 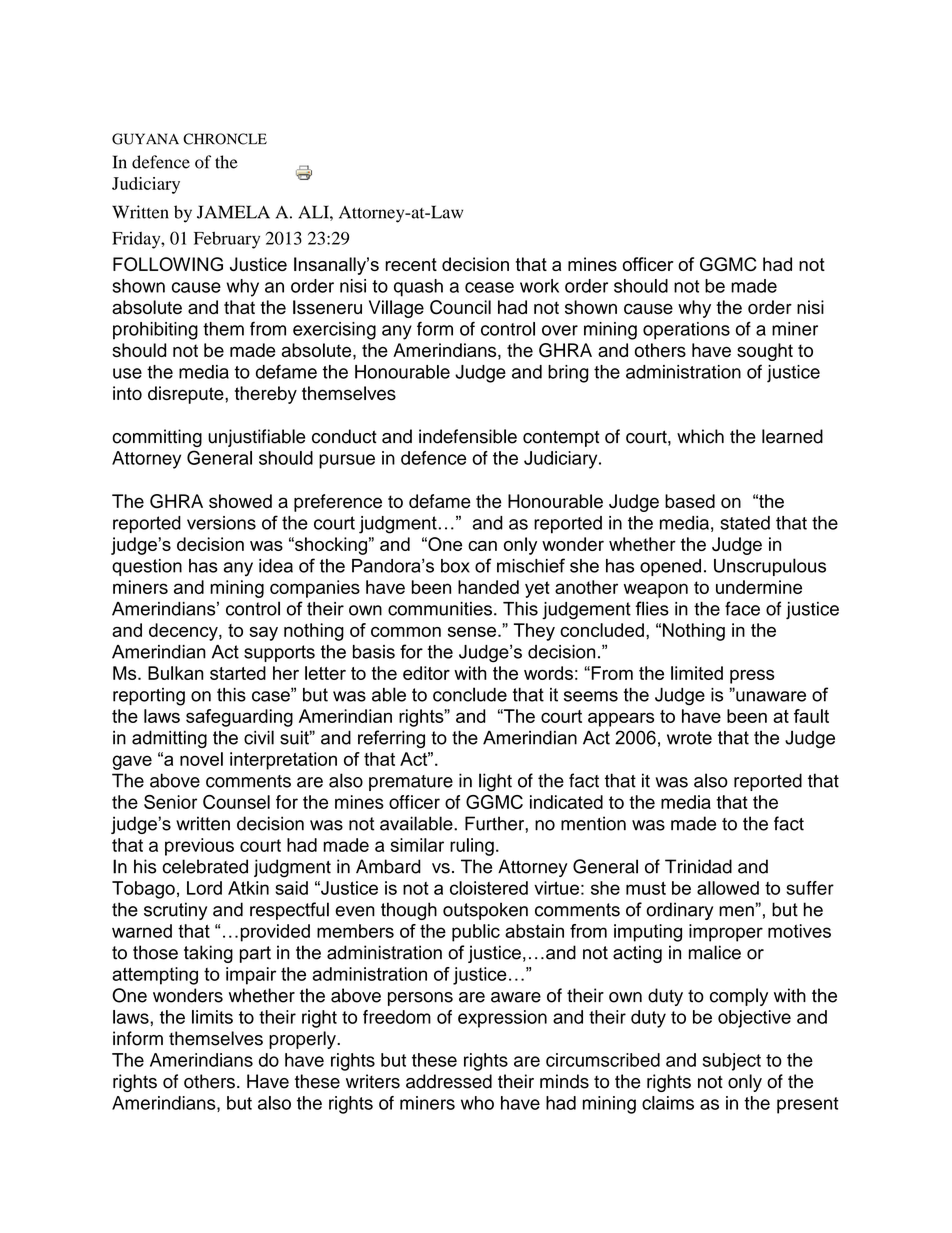 I want to click on indefensible, so click(x=468, y=436).
